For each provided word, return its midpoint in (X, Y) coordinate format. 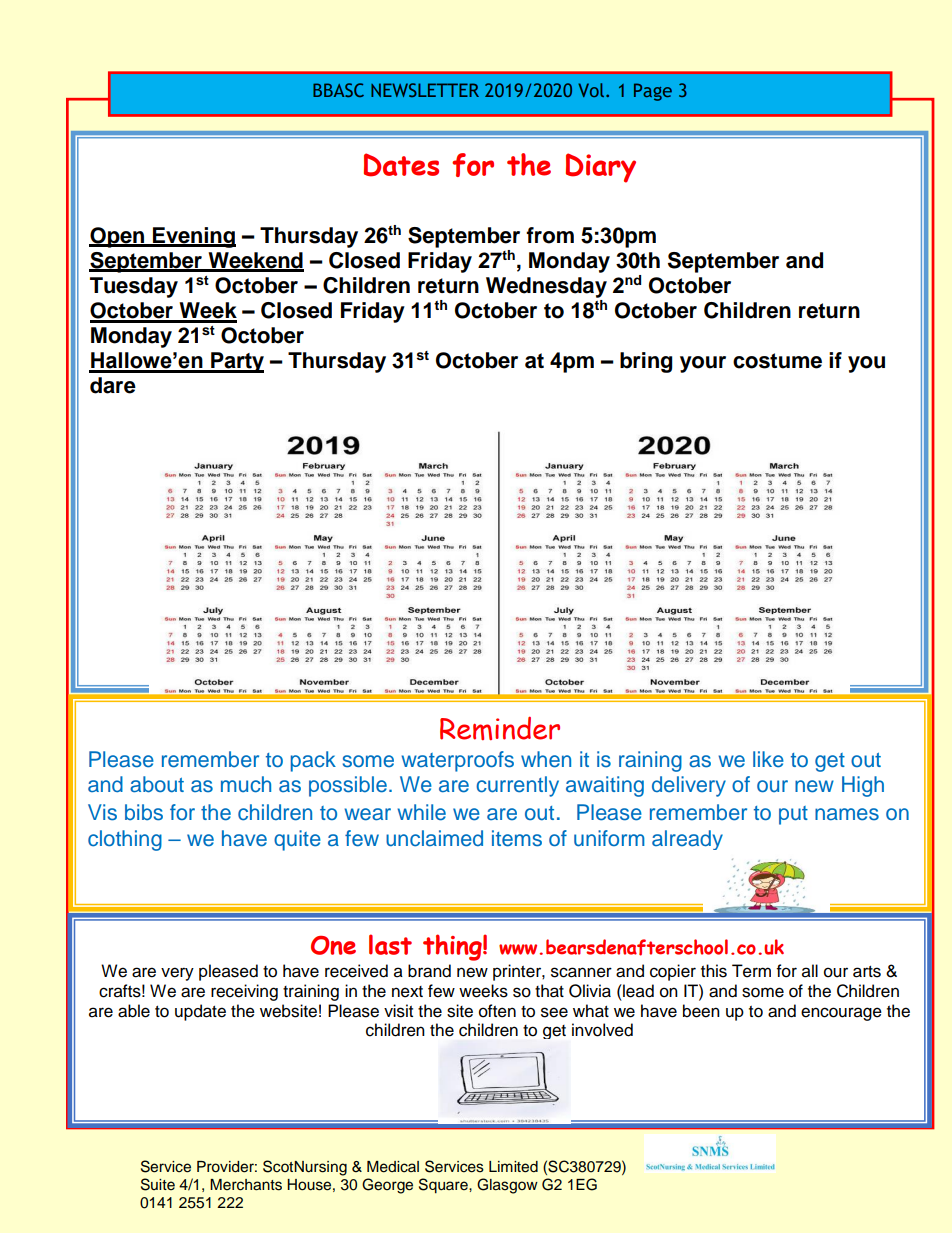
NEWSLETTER (425, 90)
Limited (513, 1167)
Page (653, 92)
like (768, 759)
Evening (193, 237)
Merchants (246, 1185)
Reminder (500, 728)
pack (313, 761)
